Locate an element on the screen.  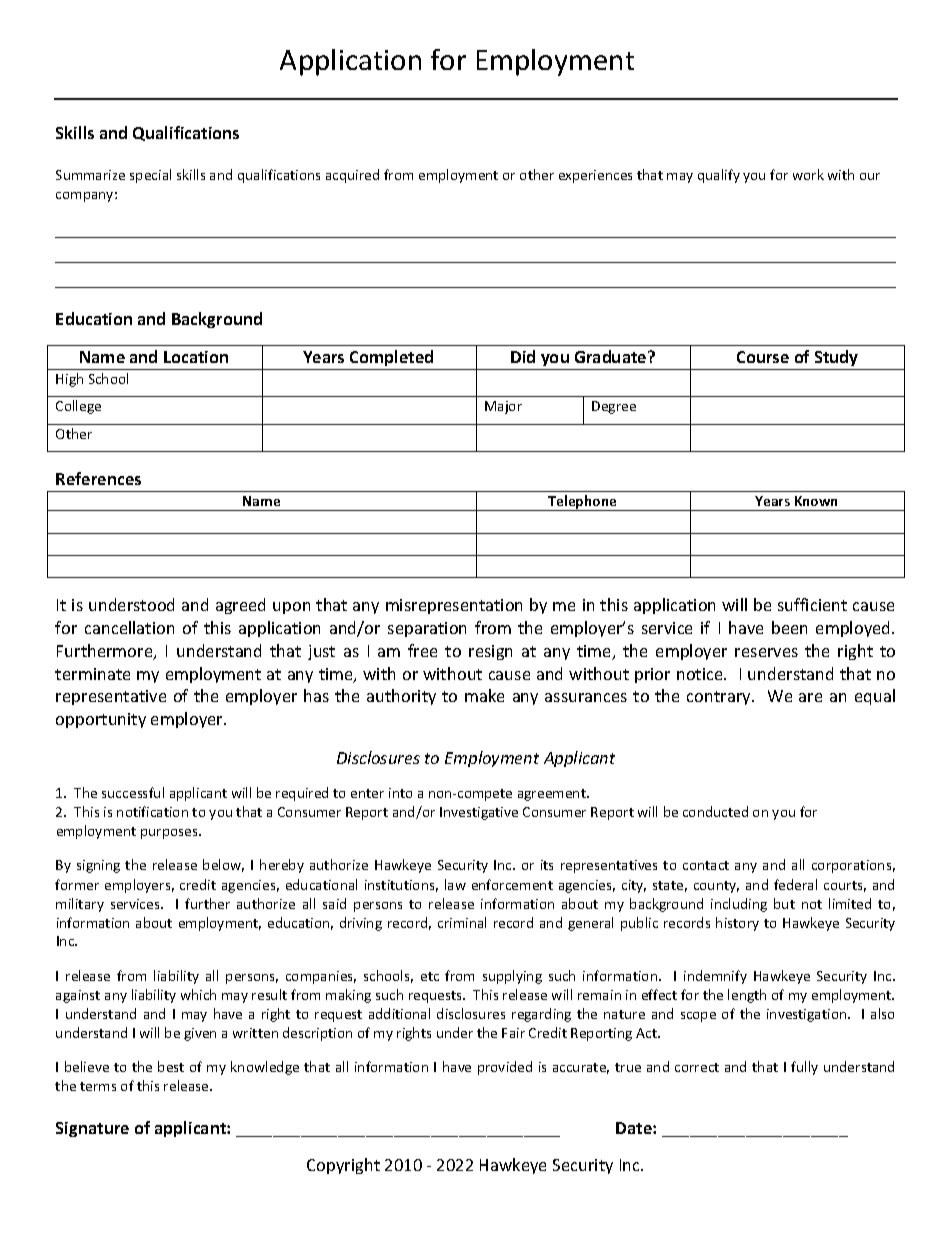
provided is located at coordinates (505, 1068).
